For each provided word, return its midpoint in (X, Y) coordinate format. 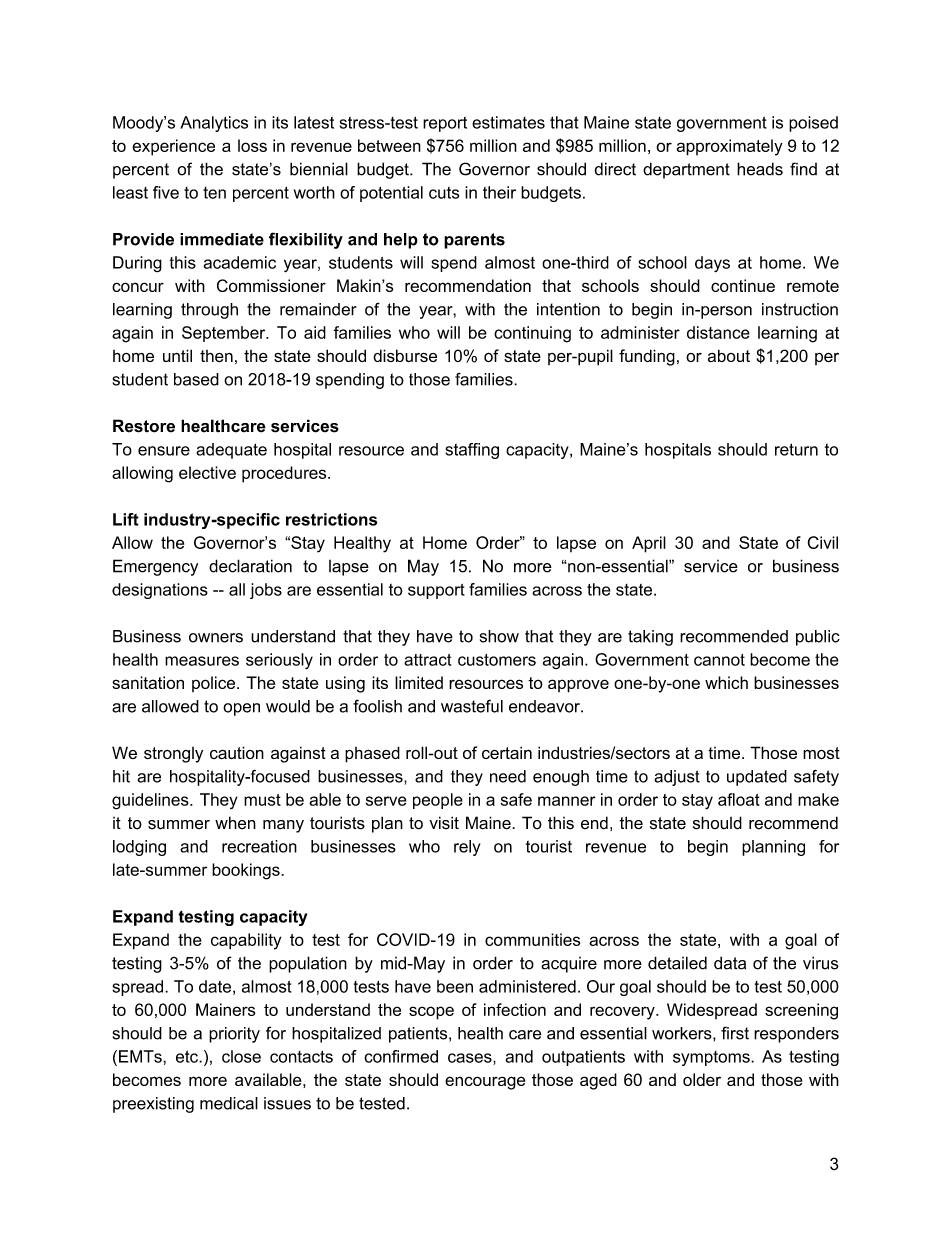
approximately (729, 147)
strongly (173, 755)
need (508, 776)
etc (188, 1056)
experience (173, 147)
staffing (472, 451)
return (796, 449)
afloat (739, 799)
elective (207, 472)
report (445, 124)
